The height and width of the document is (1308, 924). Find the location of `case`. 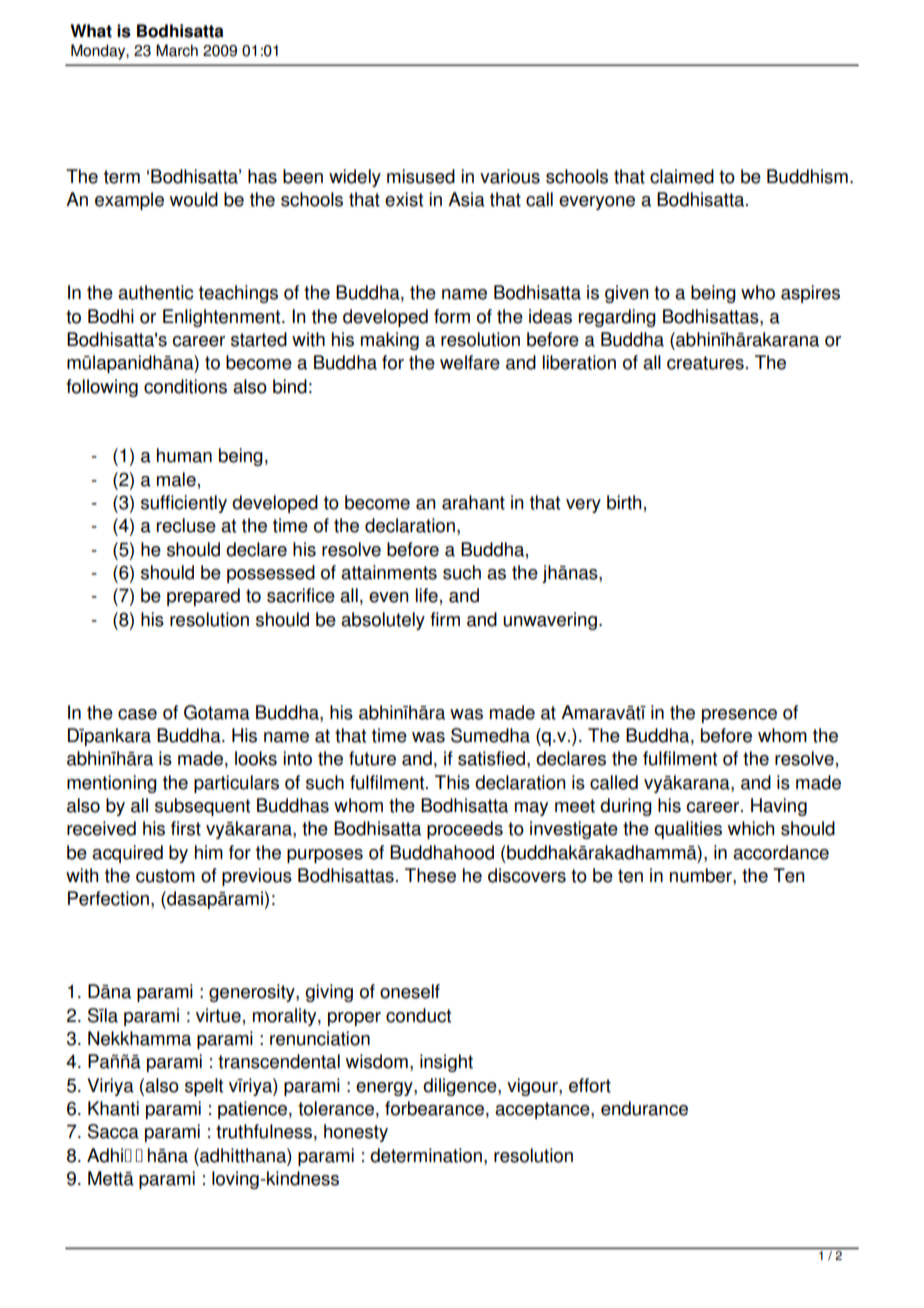

case is located at coordinates (137, 714).
